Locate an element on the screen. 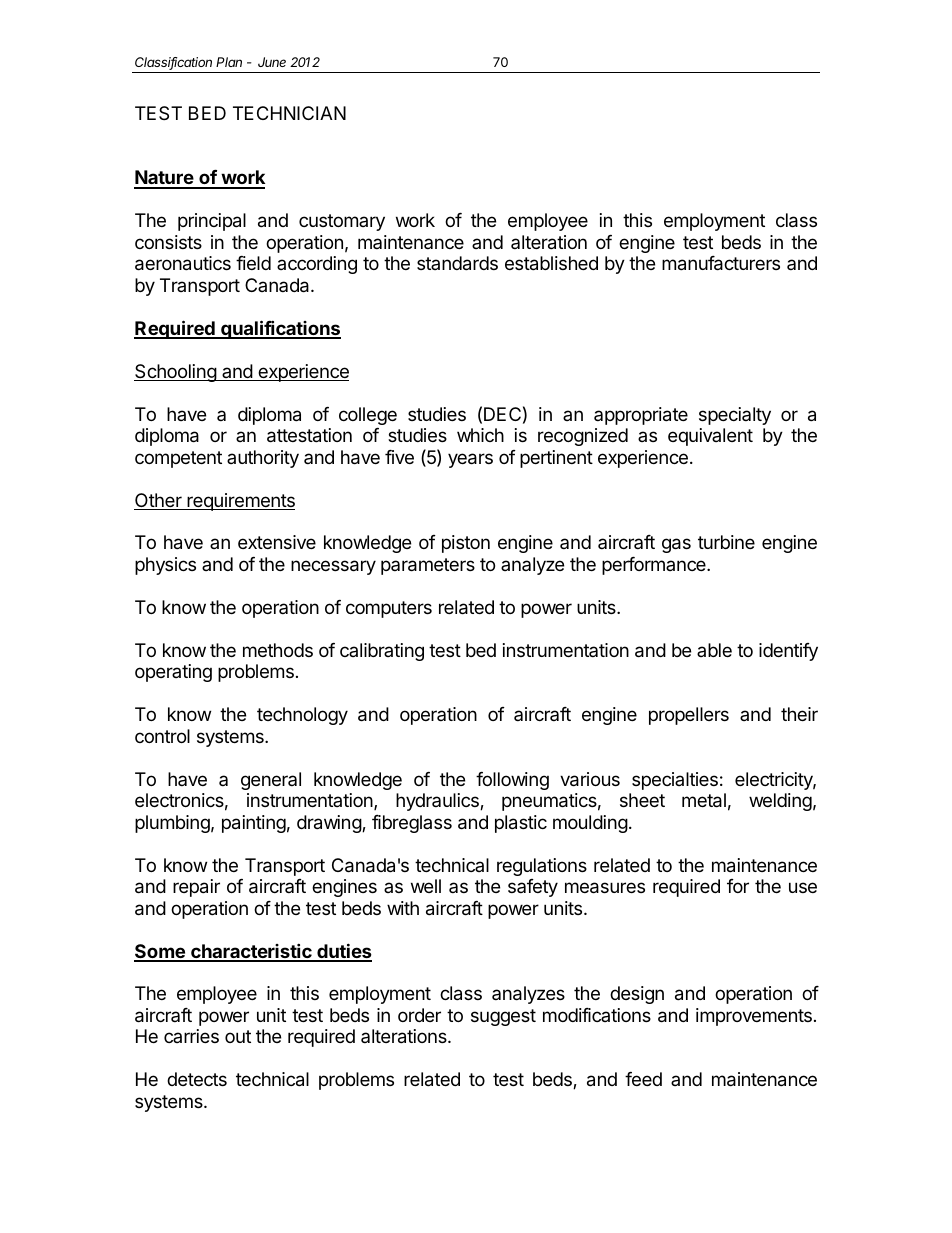  extensive is located at coordinates (277, 542).
